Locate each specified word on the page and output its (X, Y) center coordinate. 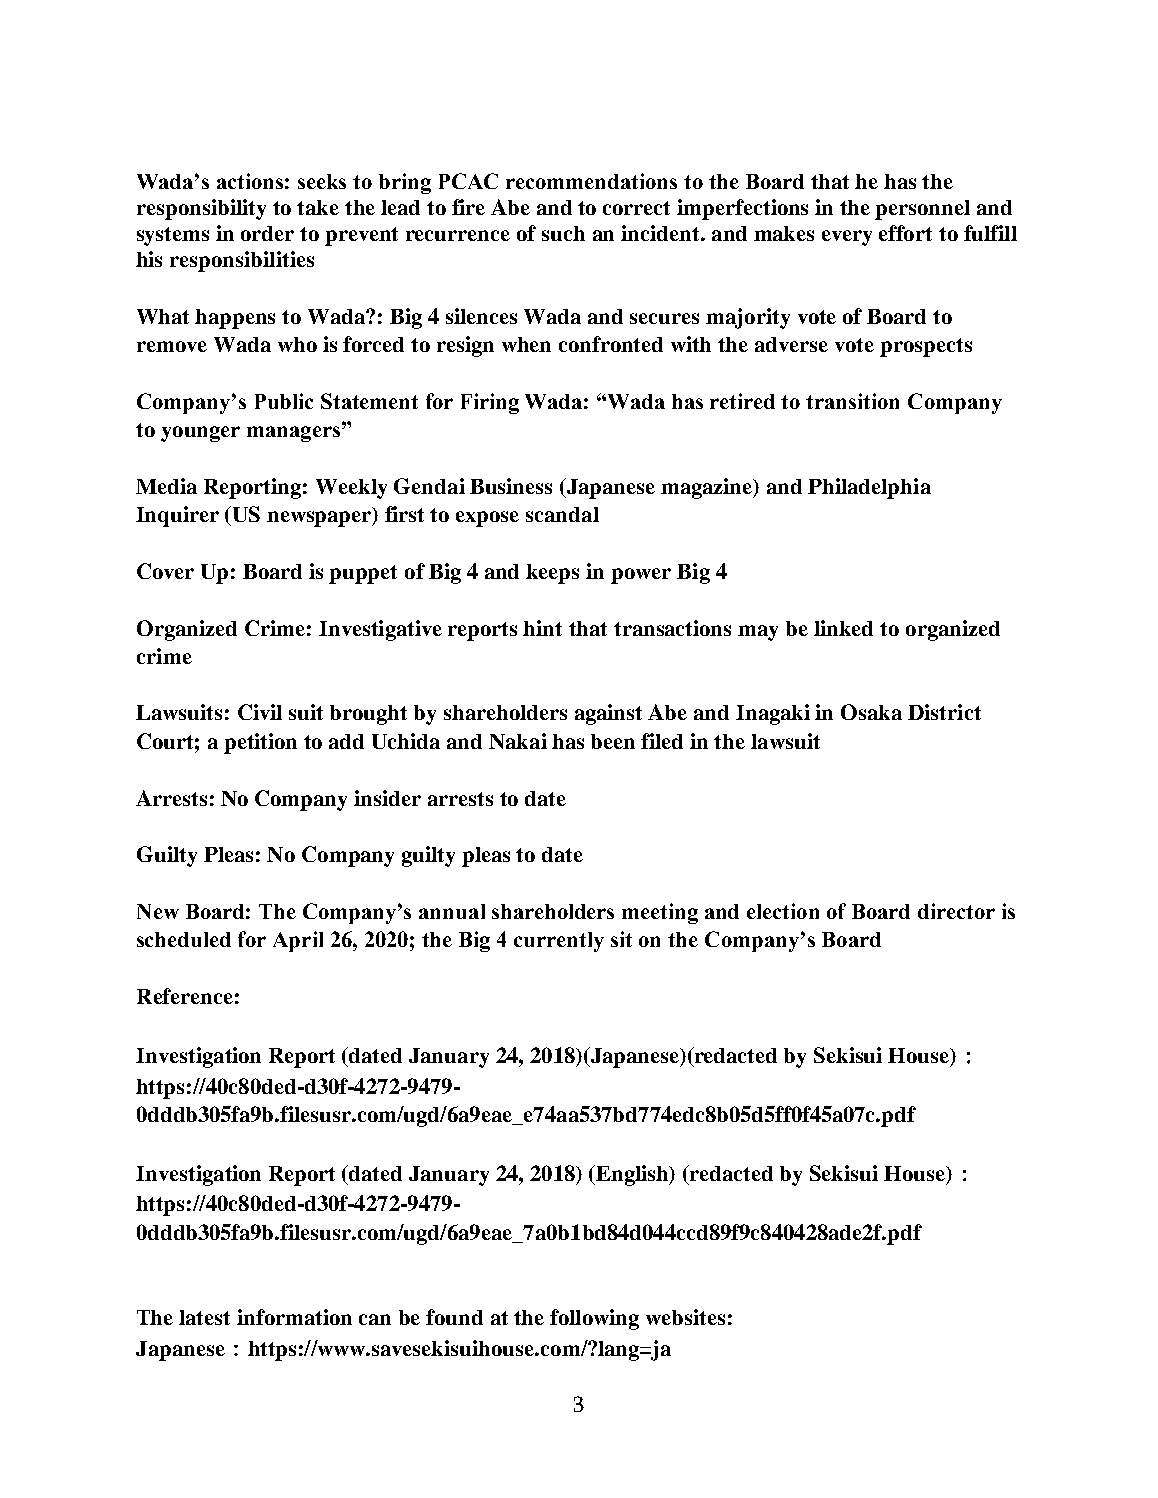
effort (905, 233)
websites (685, 1317)
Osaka (871, 712)
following (594, 1319)
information (294, 1317)
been (613, 741)
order (267, 233)
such (563, 233)
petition (260, 743)
